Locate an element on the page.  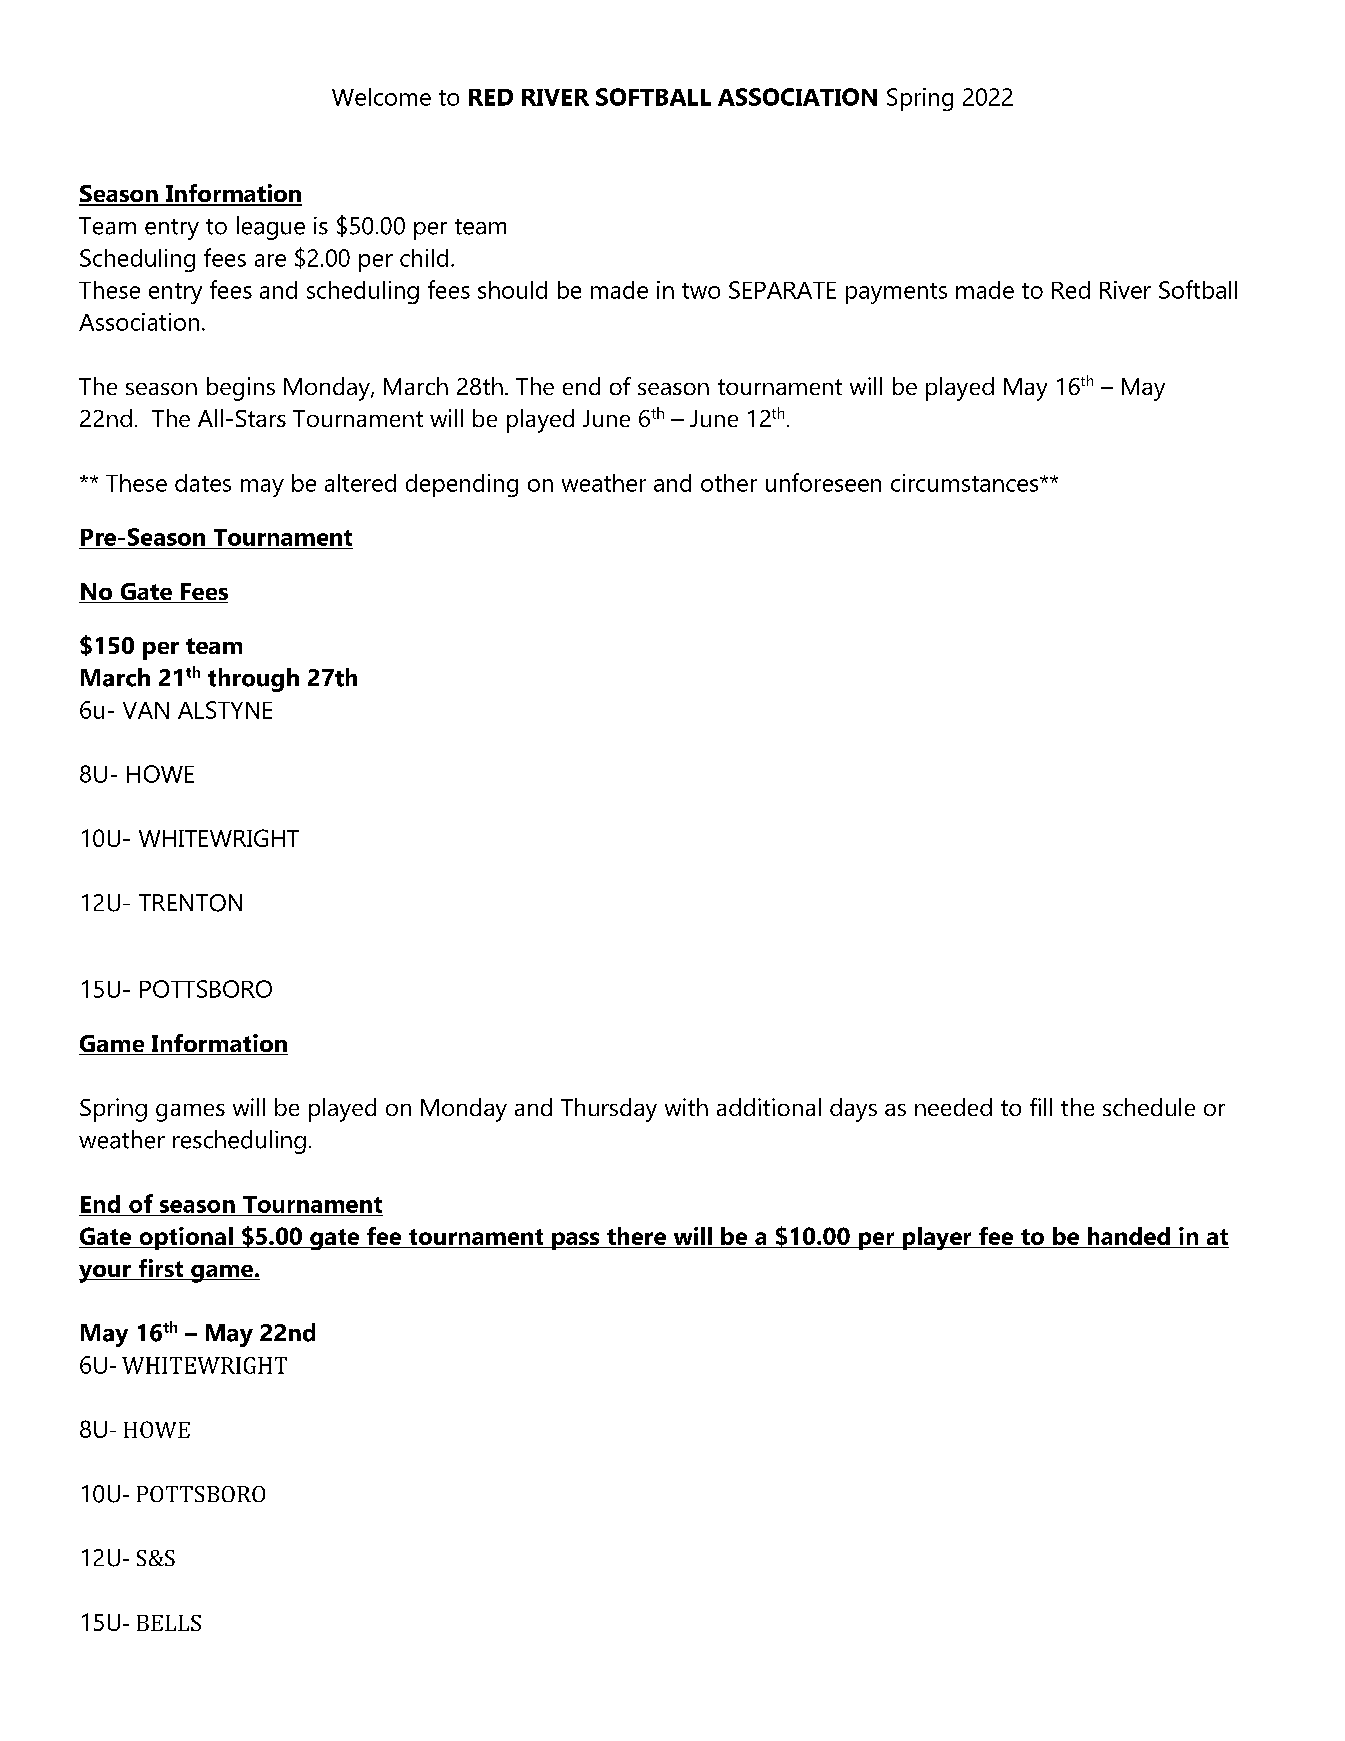
there is located at coordinates (636, 1236).
